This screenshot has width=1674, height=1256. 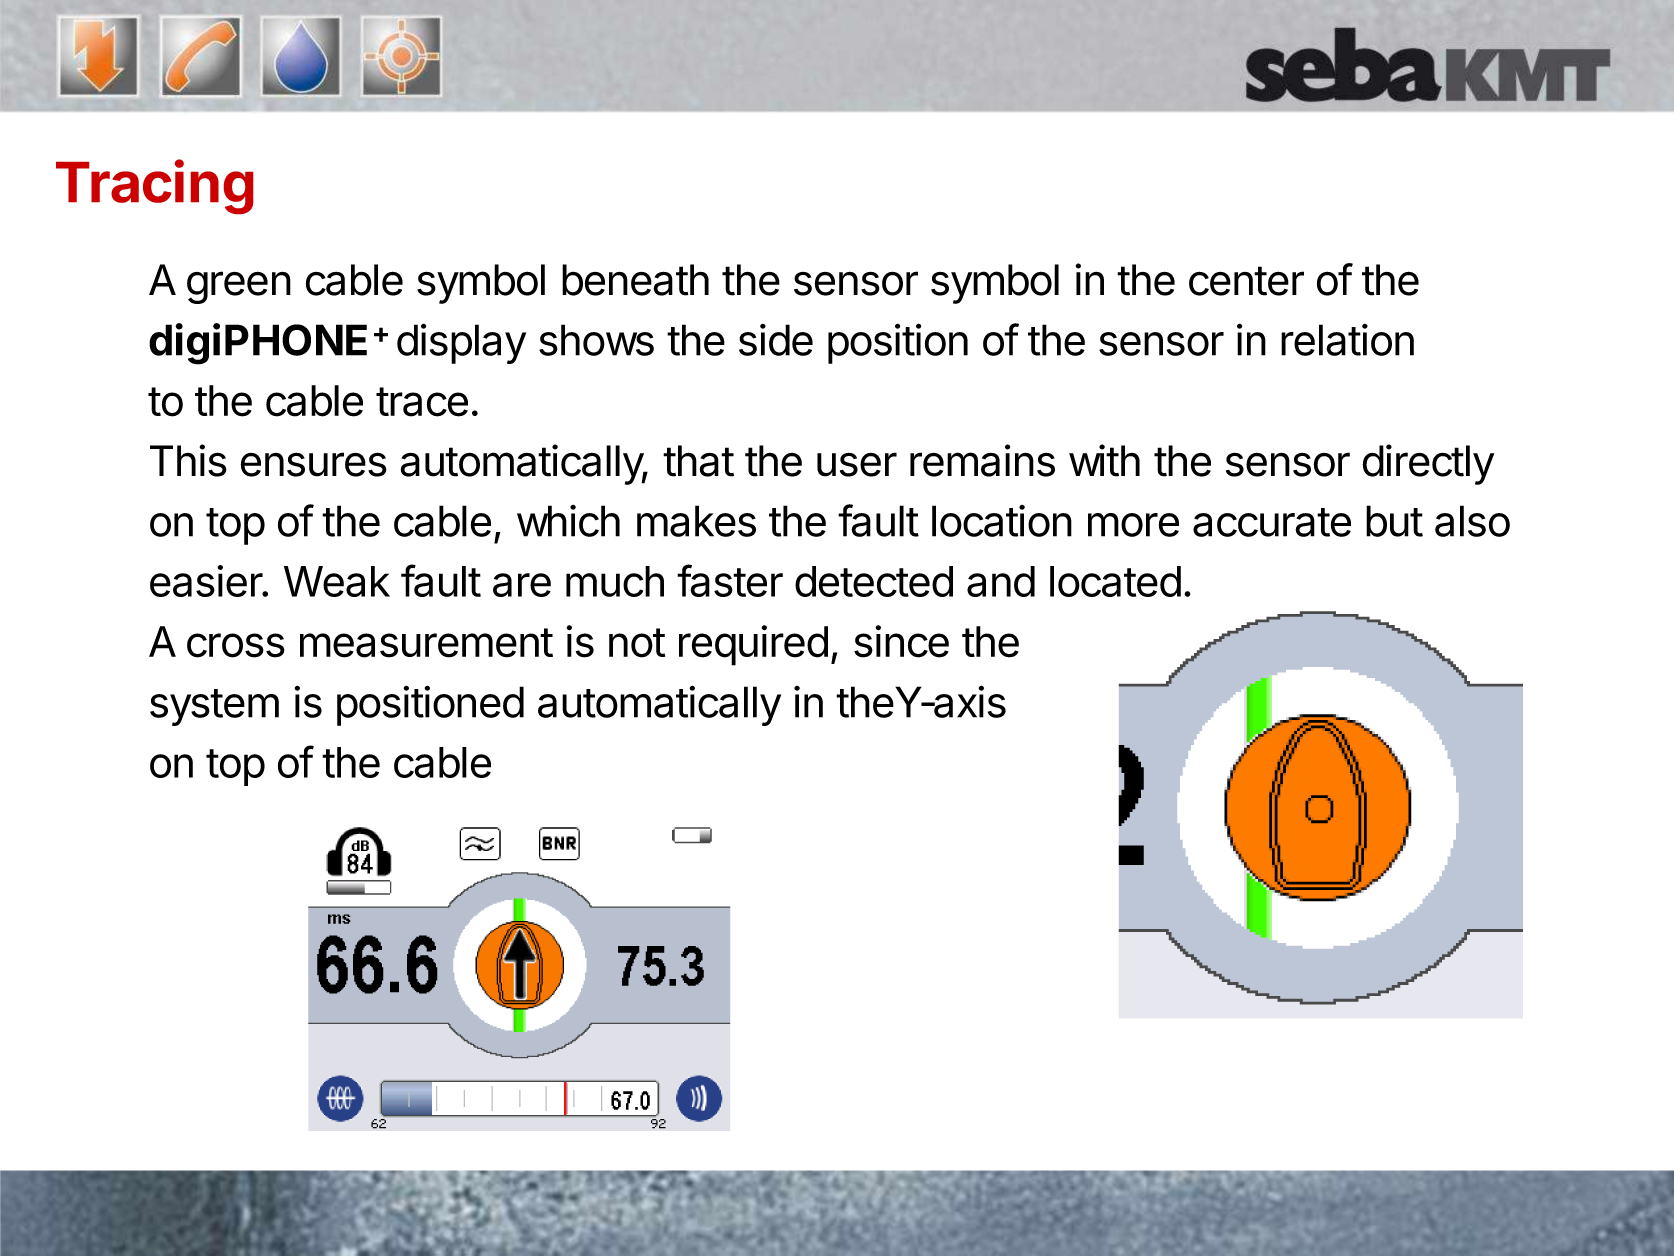 What do you see at coordinates (901, 641) in the screenshot?
I see `since` at bounding box center [901, 641].
